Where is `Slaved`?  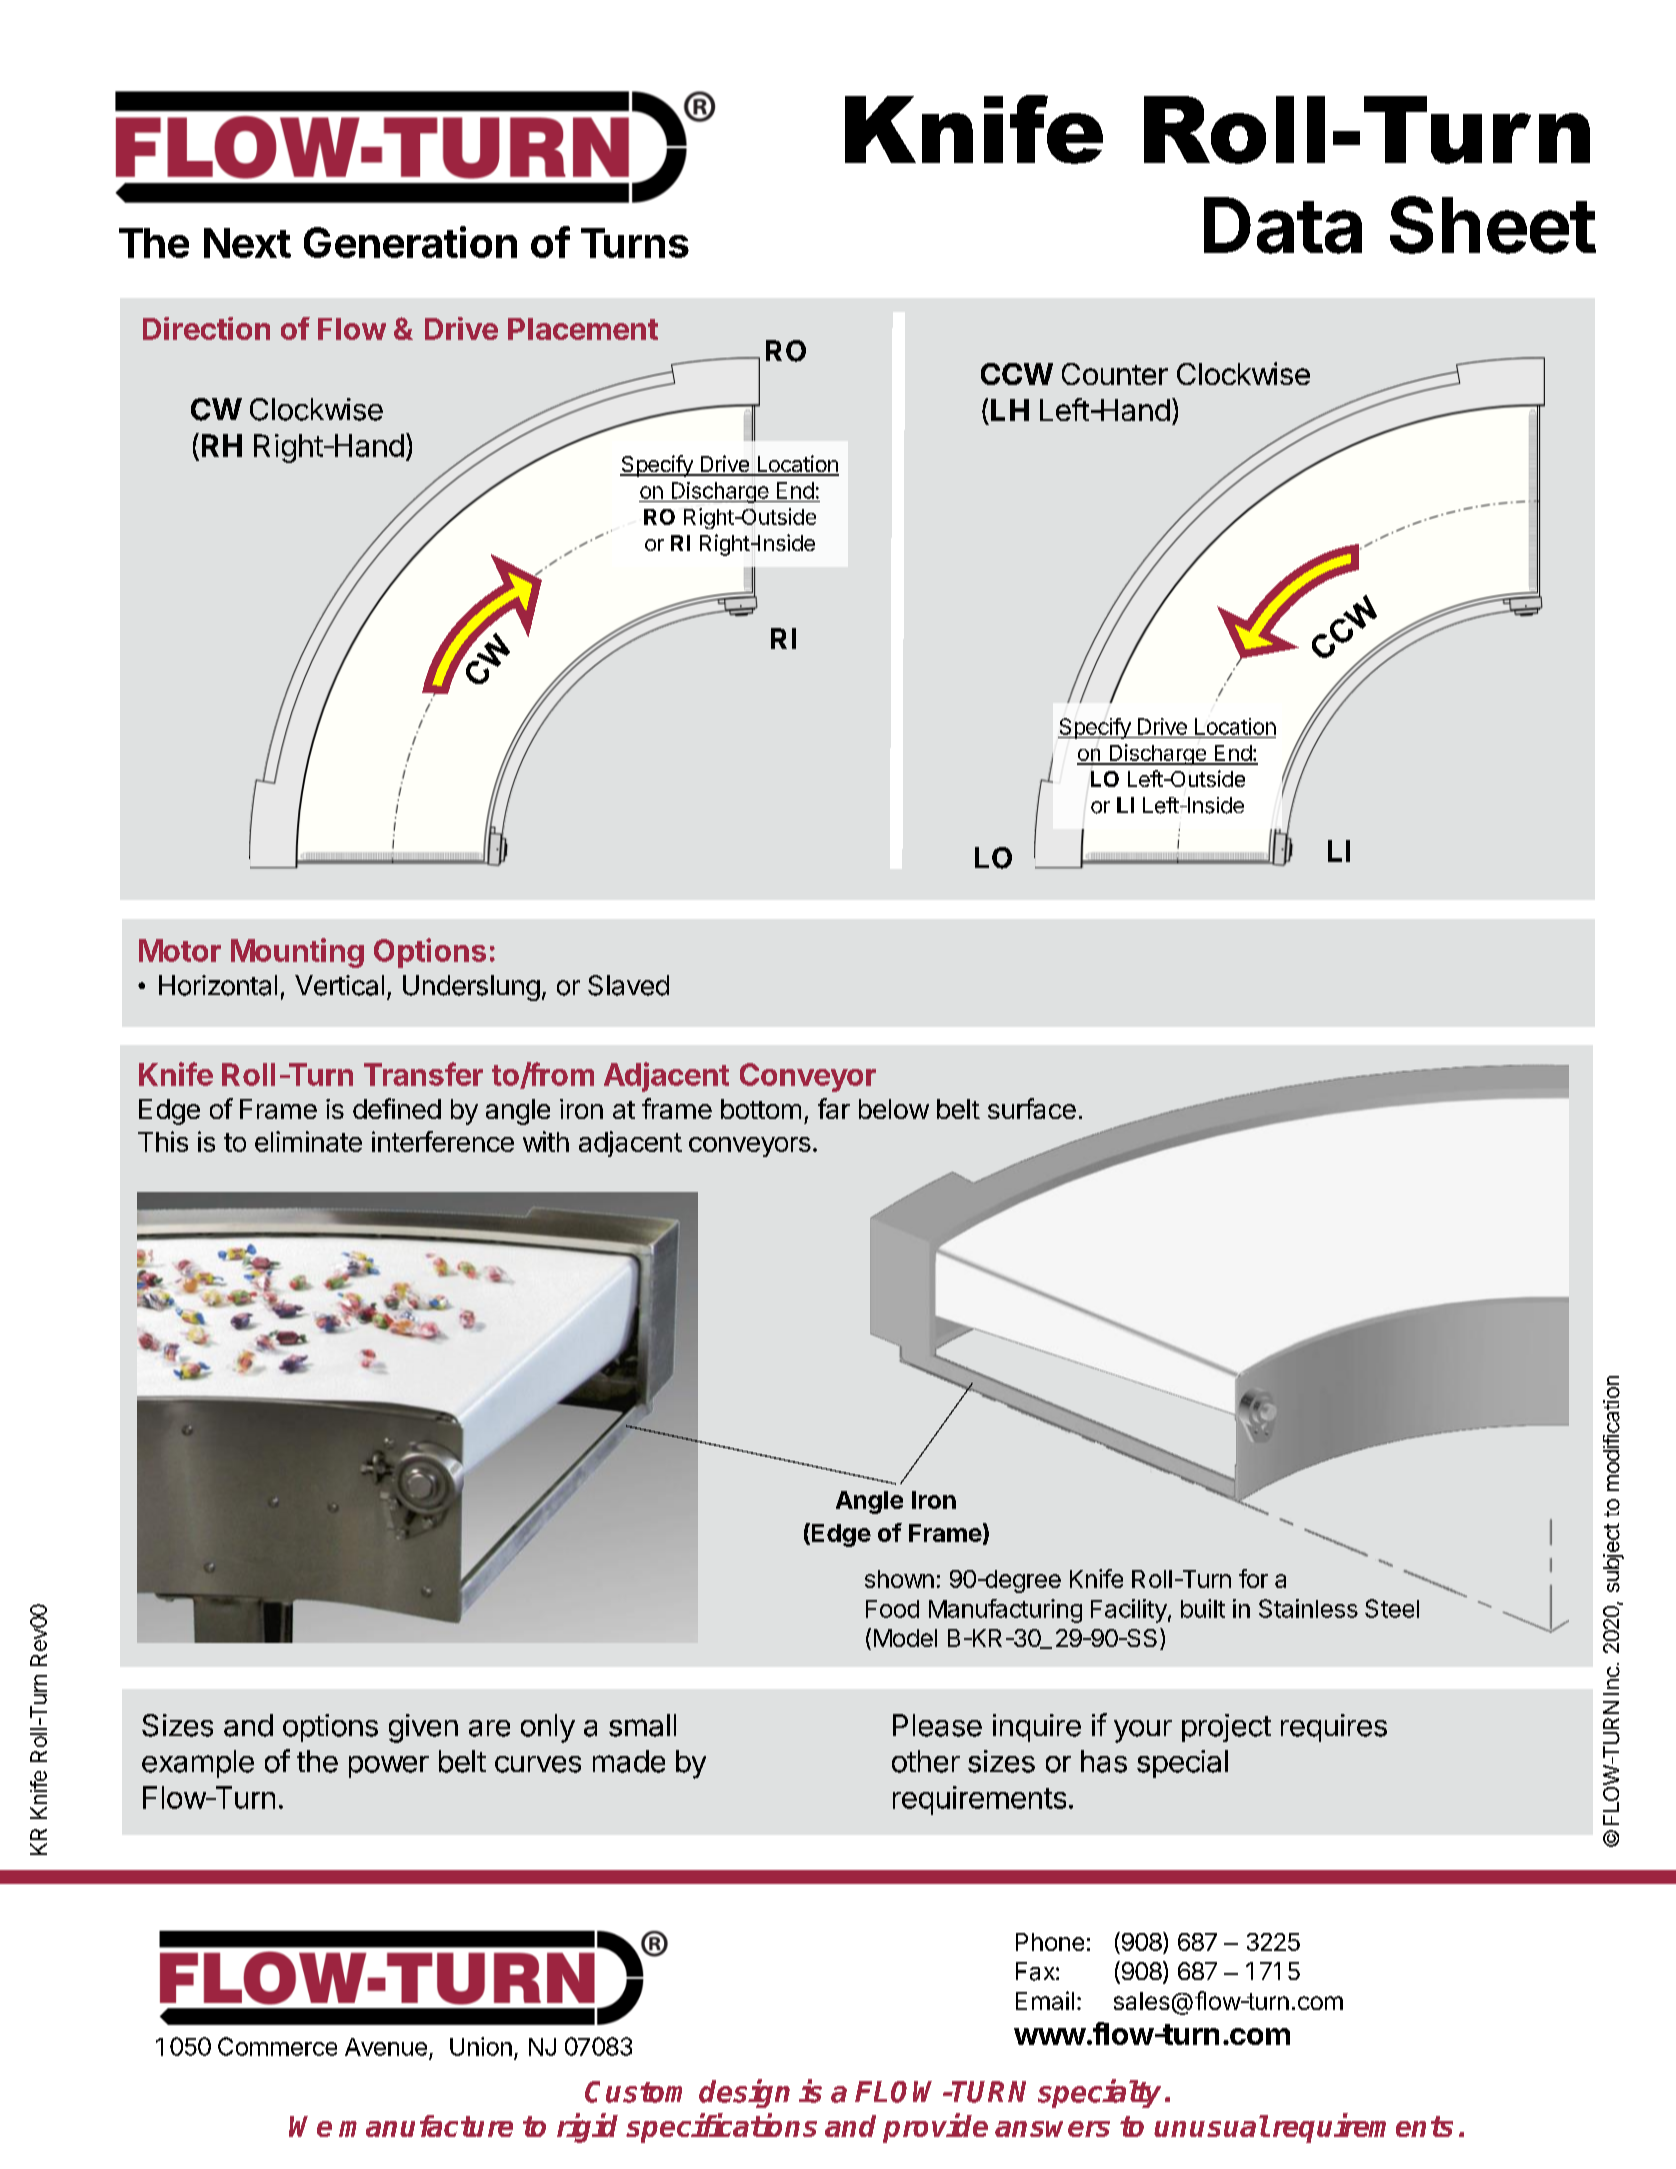
Slaved is located at coordinates (628, 985).
